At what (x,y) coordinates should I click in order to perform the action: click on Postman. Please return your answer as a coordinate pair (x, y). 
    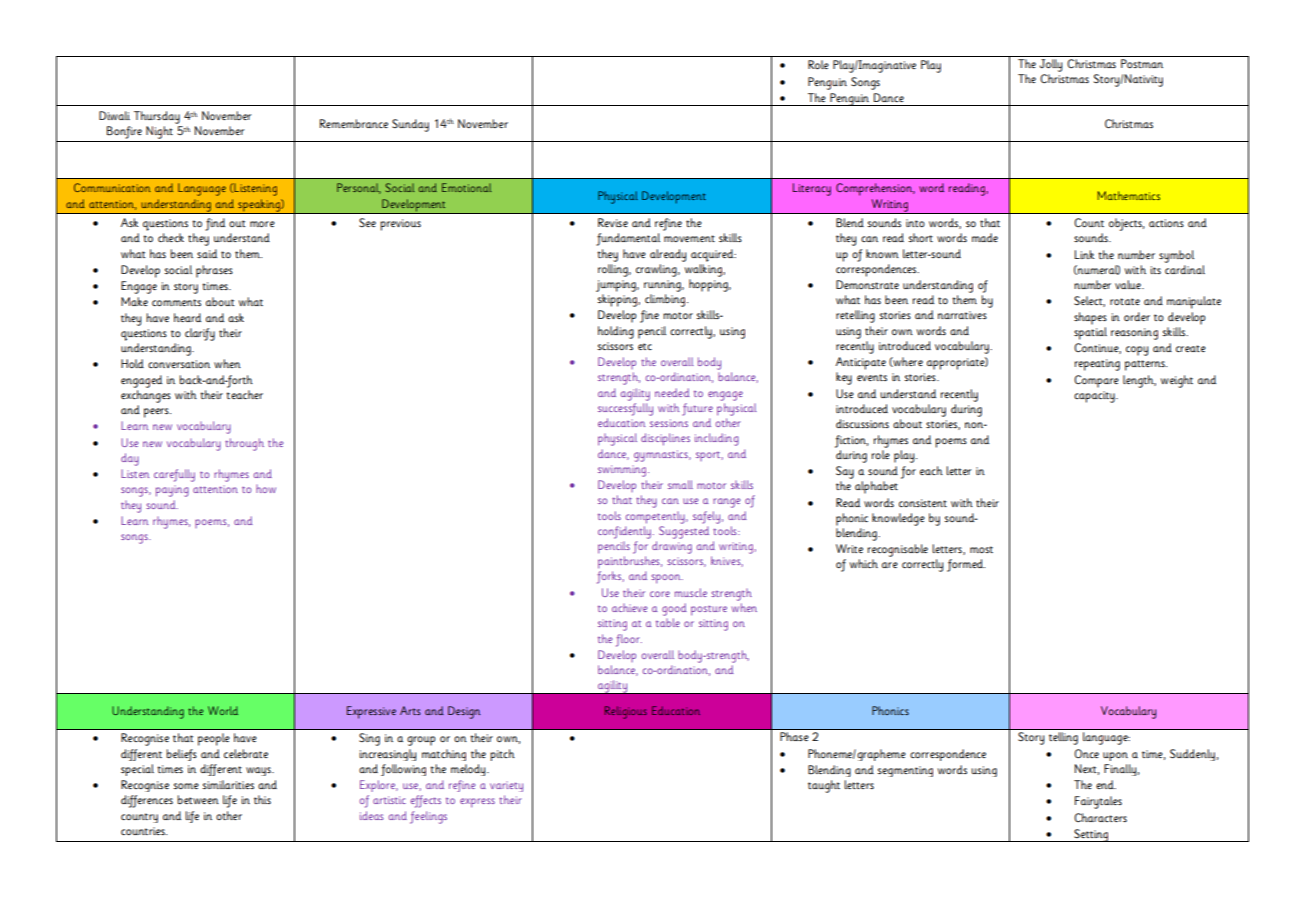
    Looking at the image, I should click on (1142, 63).
